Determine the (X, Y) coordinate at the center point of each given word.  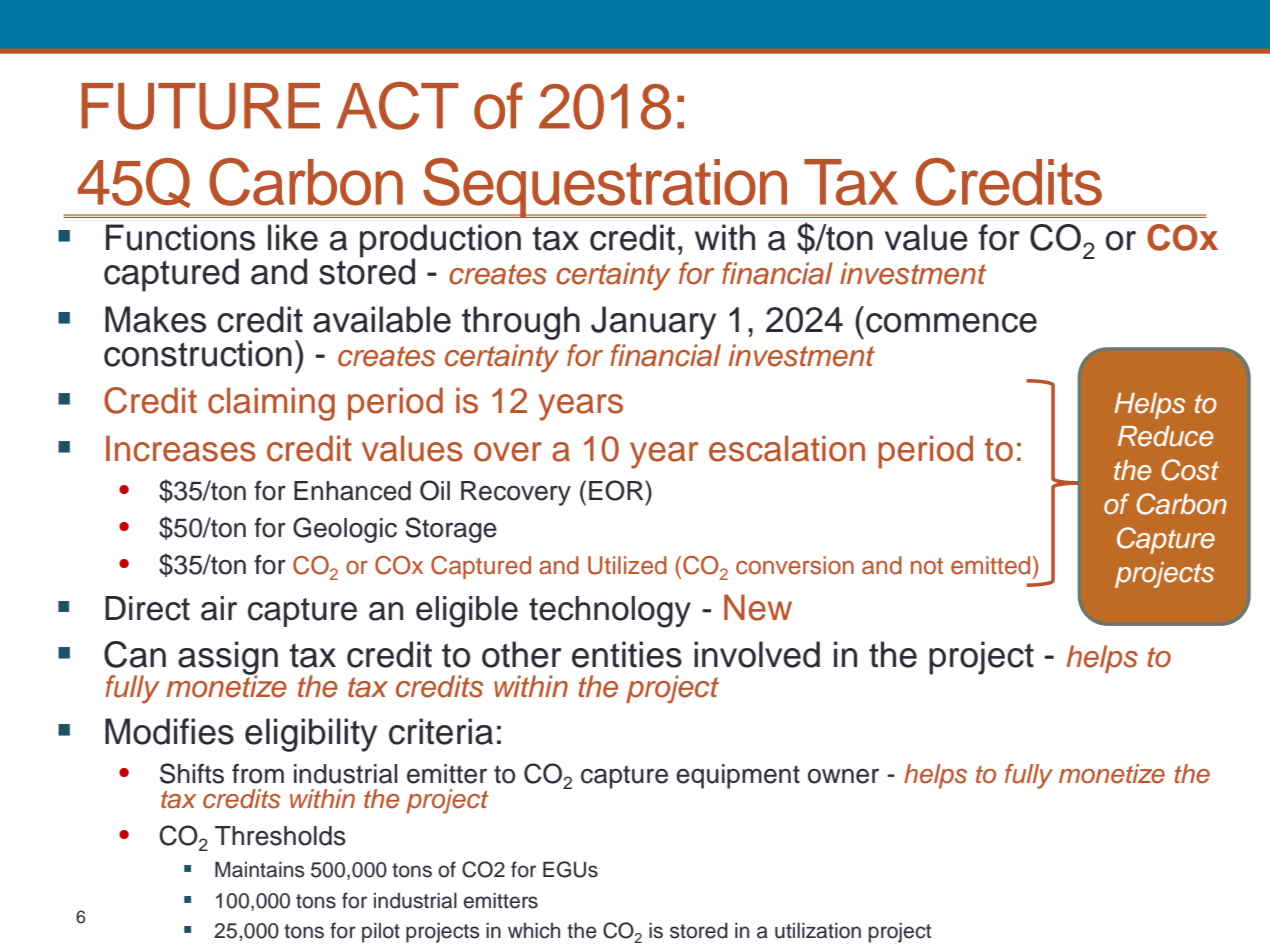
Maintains (259, 870)
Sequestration (605, 188)
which (534, 931)
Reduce (1165, 436)
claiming (271, 404)
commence (951, 323)
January (653, 323)
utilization (818, 931)
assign (228, 659)
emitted (990, 565)
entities (627, 654)
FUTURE (200, 106)
